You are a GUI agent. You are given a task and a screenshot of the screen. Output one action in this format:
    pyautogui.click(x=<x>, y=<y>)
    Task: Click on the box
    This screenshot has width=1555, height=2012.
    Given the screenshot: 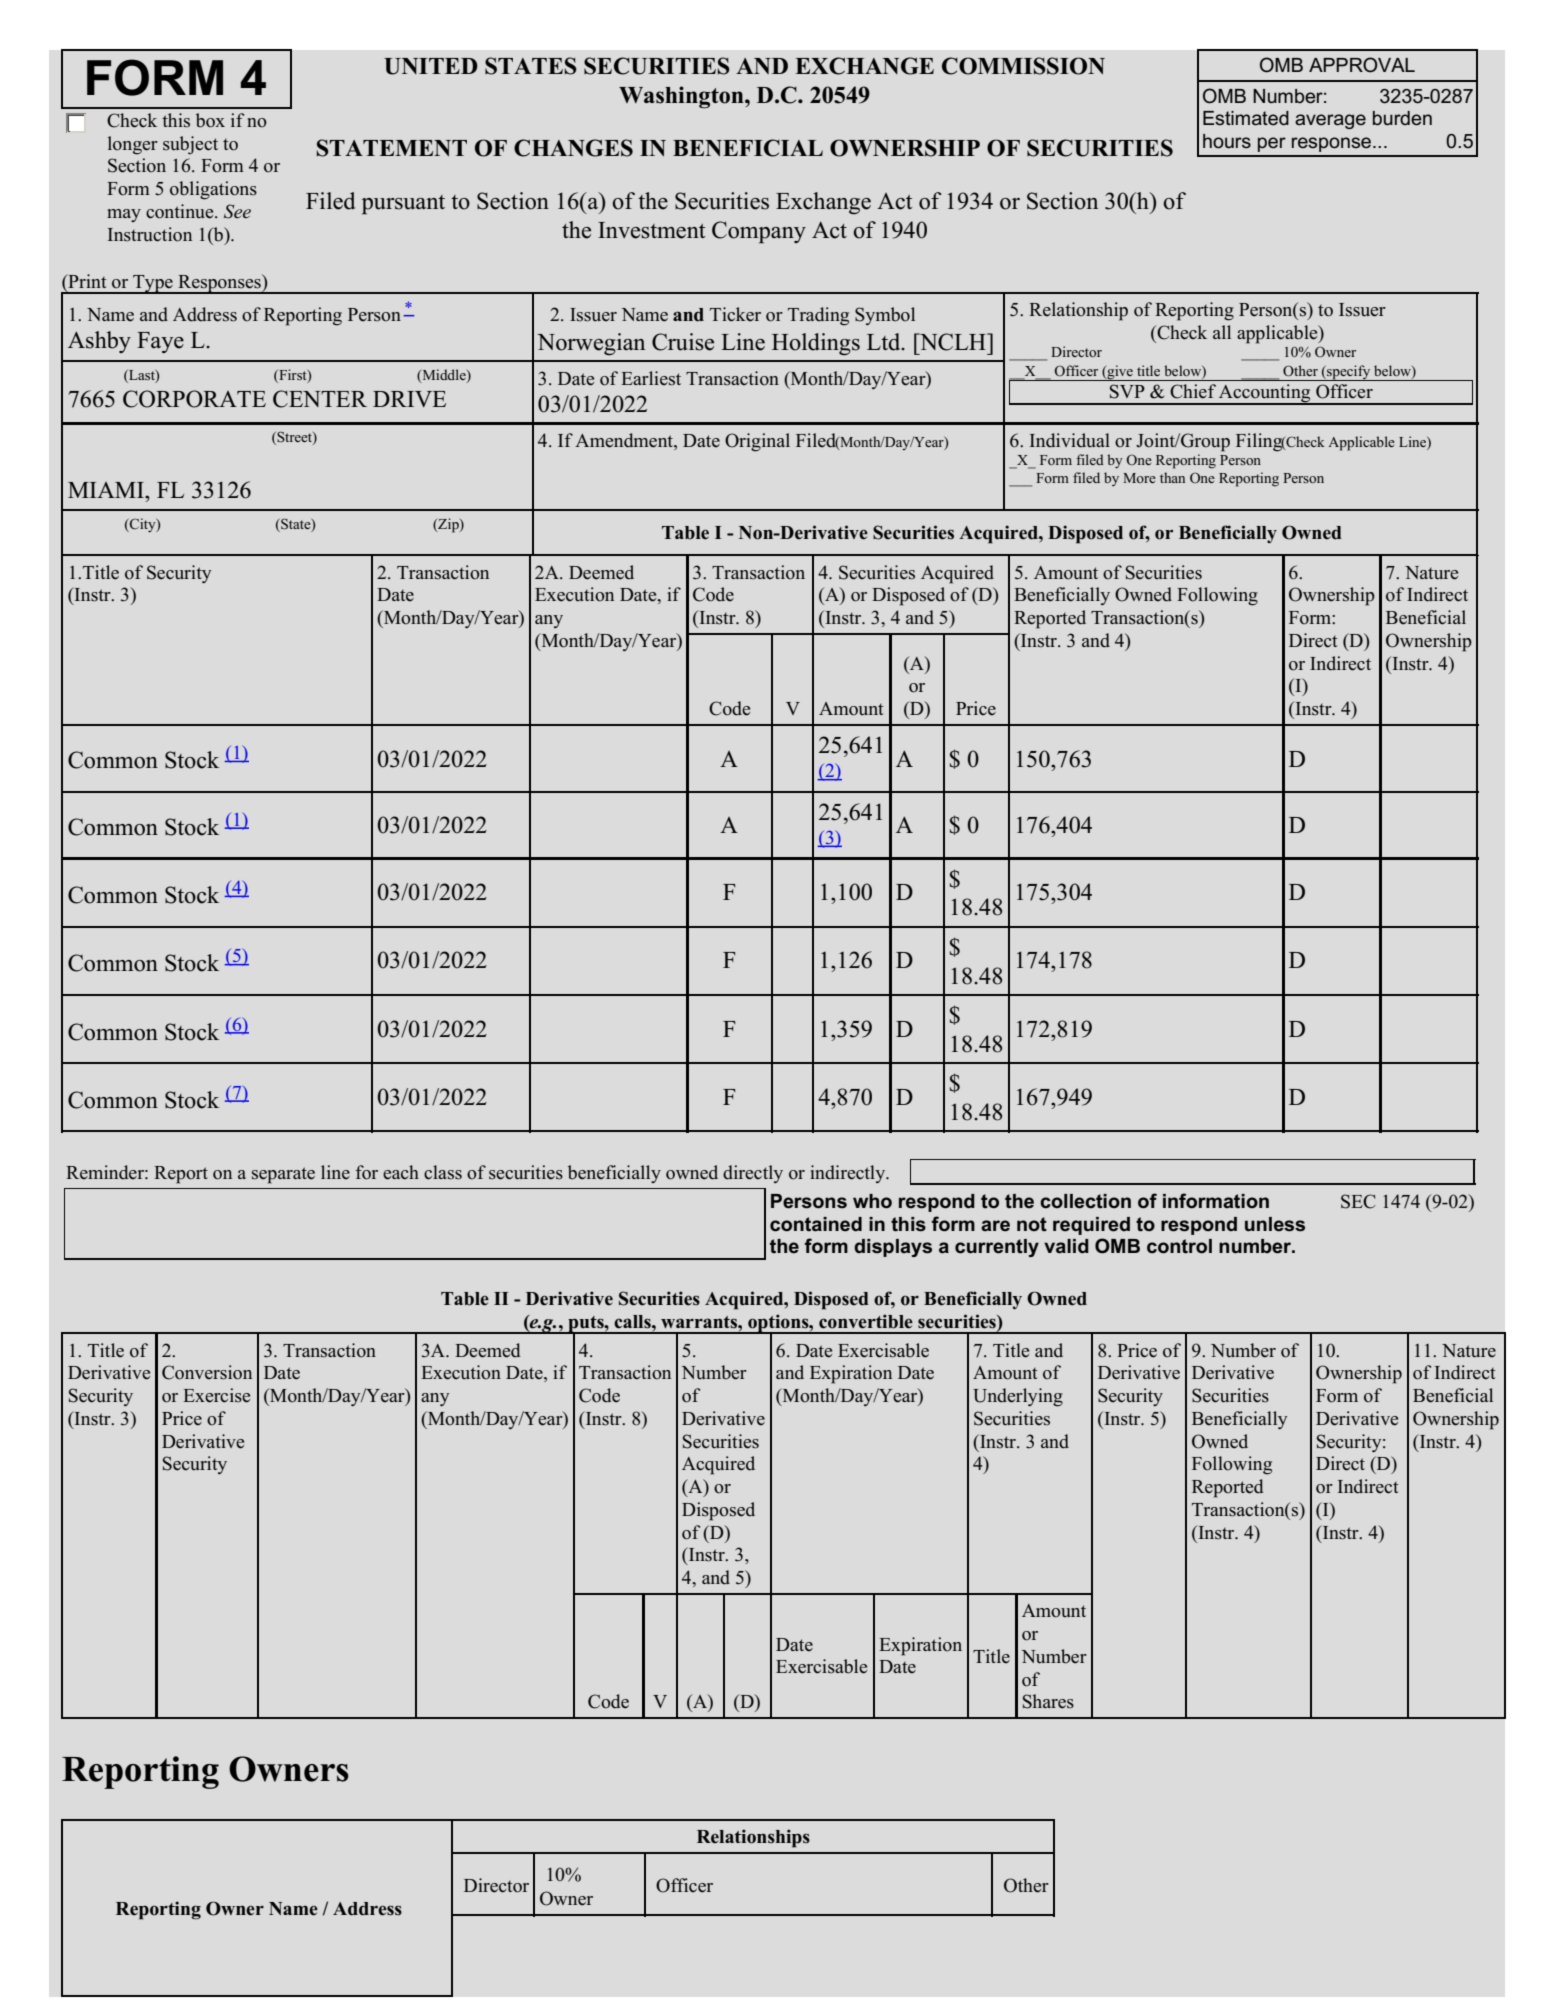 What is the action you would take?
    pyautogui.click(x=210, y=120)
